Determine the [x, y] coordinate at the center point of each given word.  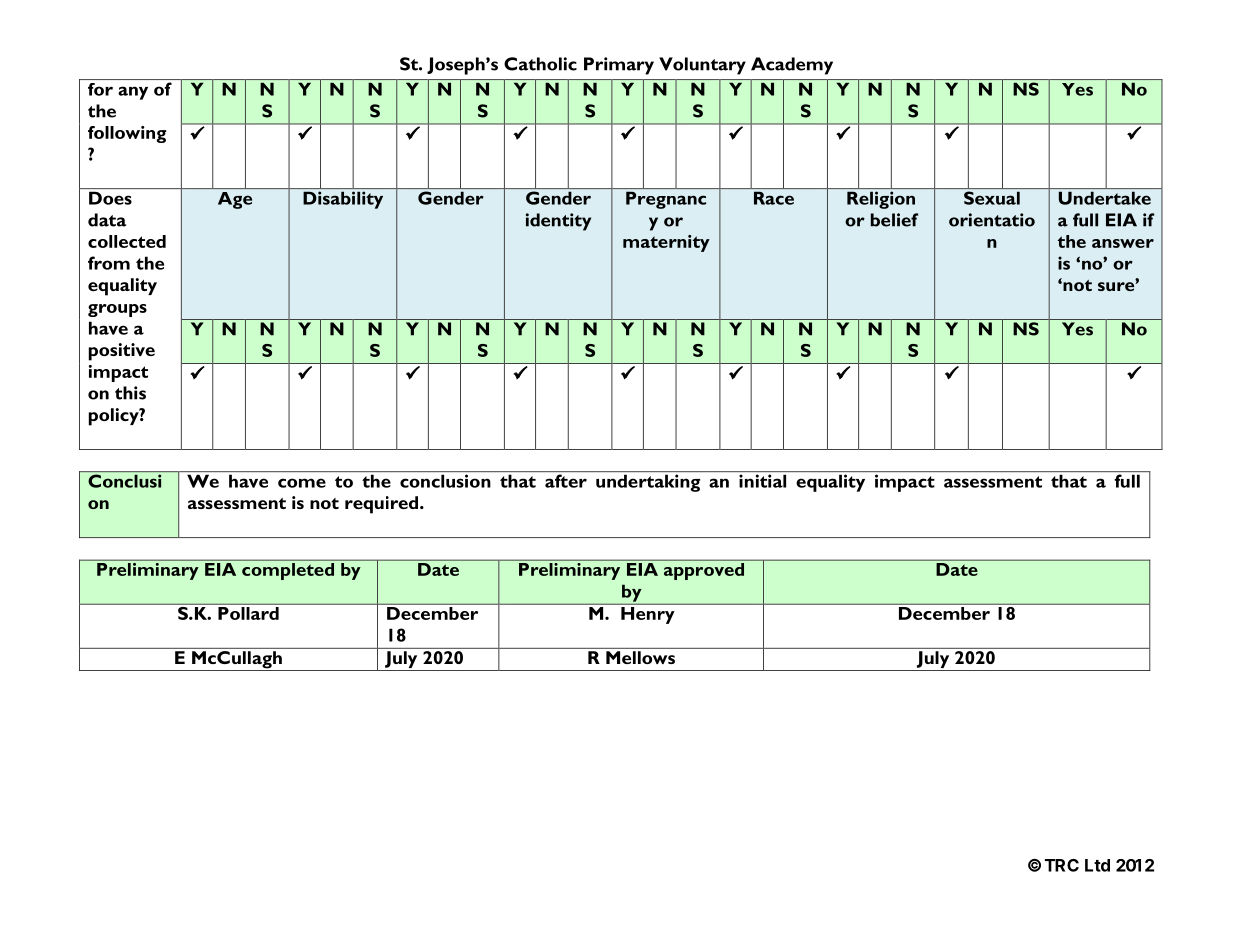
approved [704, 571]
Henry [647, 615]
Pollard [248, 613]
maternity [666, 243]
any [133, 93]
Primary [619, 66]
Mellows [640, 657]
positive [122, 352]
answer [1123, 243]
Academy [792, 66]
